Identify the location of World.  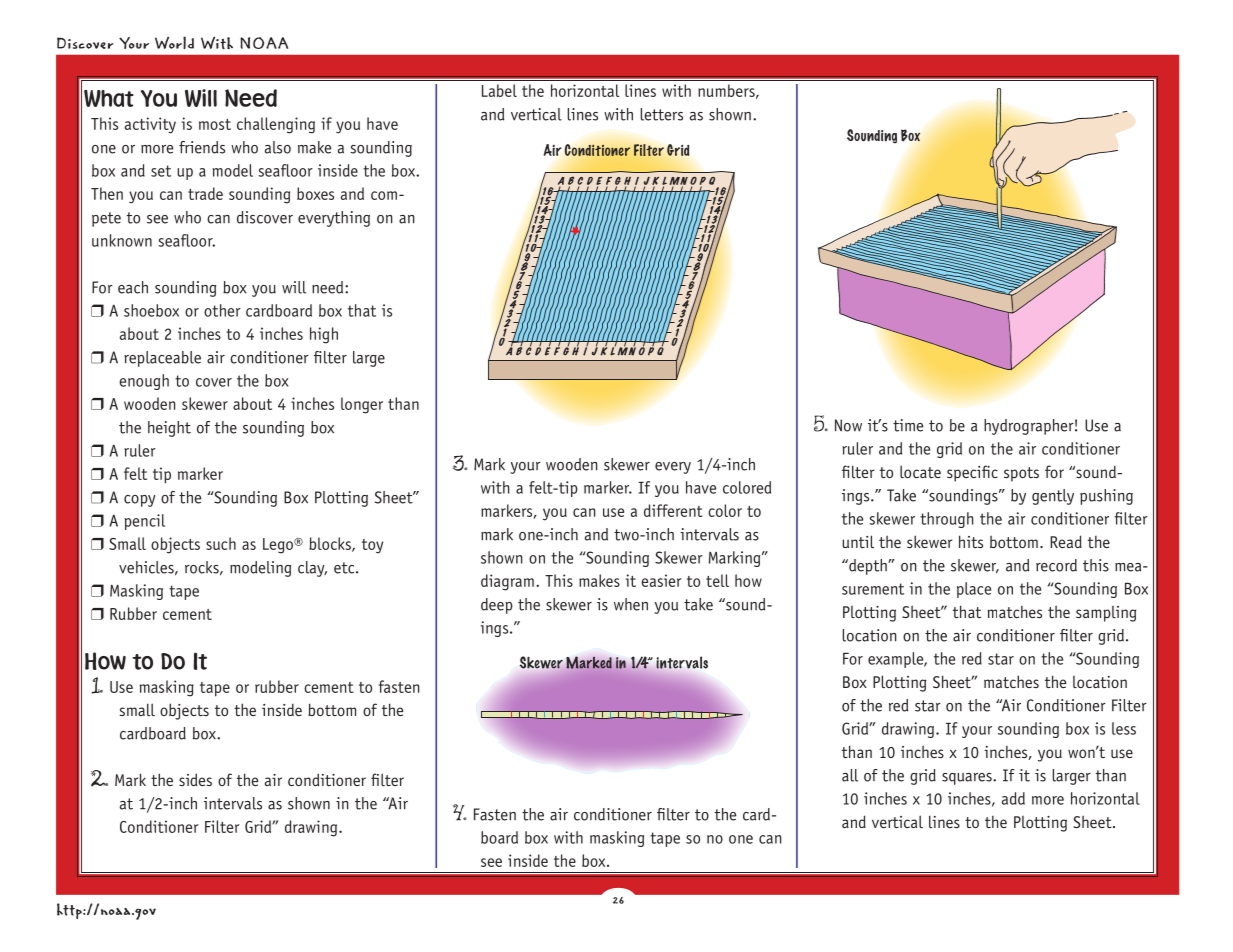
(174, 42).
